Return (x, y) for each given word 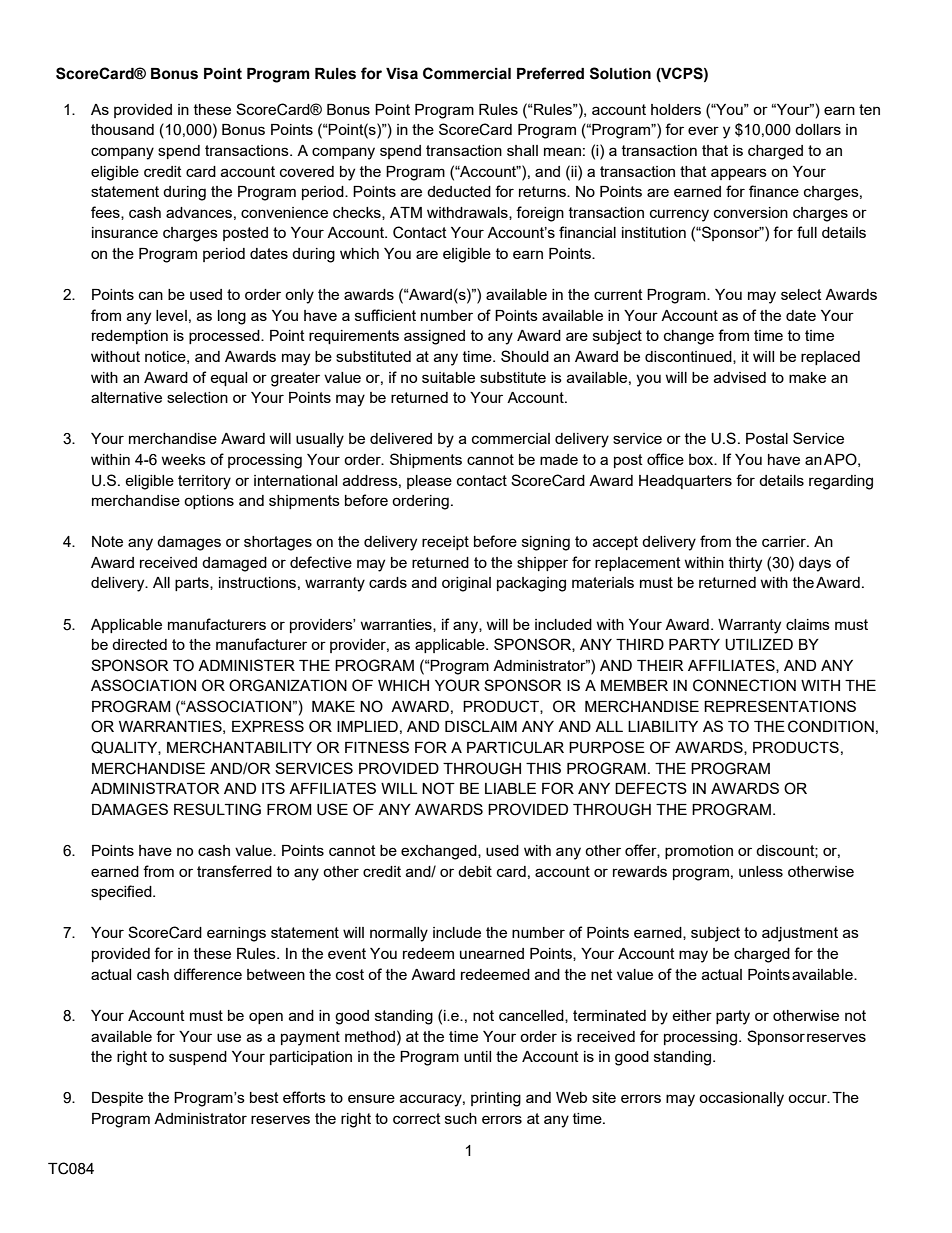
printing (496, 1099)
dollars (818, 129)
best (264, 1097)
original (466, 584)
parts (193, 584)
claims (808, 624)
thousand (122, 129)
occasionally (741, 1099)
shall (522, 150)
